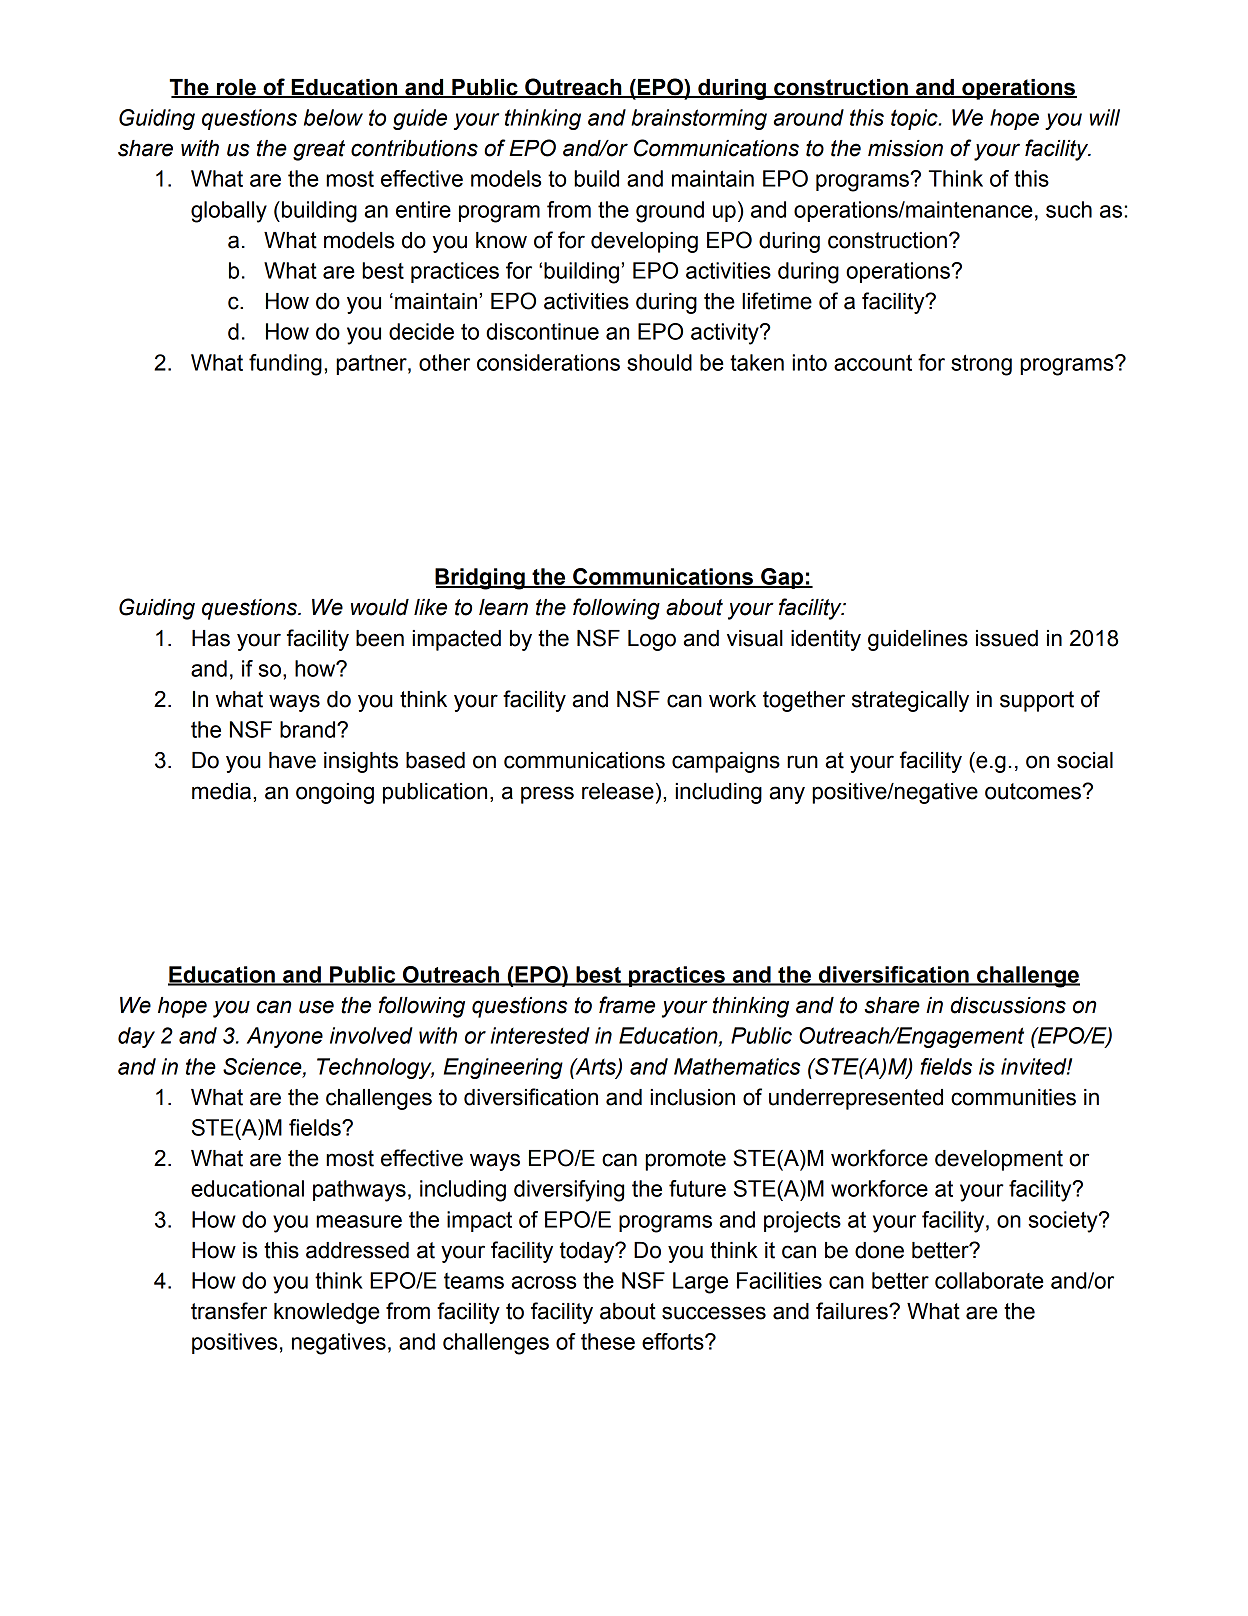  What do you see at coordinates (915, 119) in the screenshot?
I see `topic` at bounding box center [915, 119].
